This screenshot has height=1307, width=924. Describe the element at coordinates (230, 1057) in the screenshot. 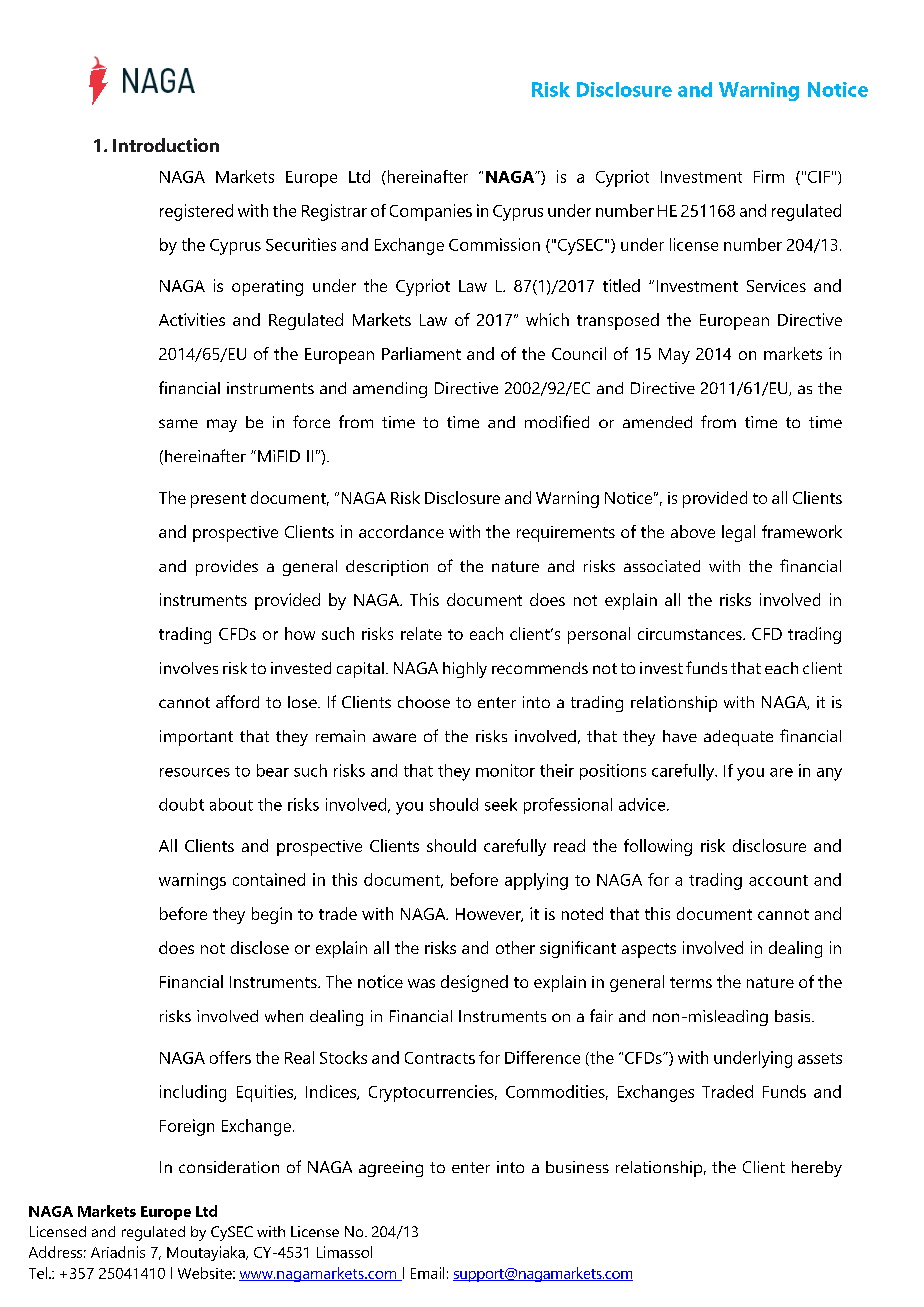

I see `offers` at that location.
